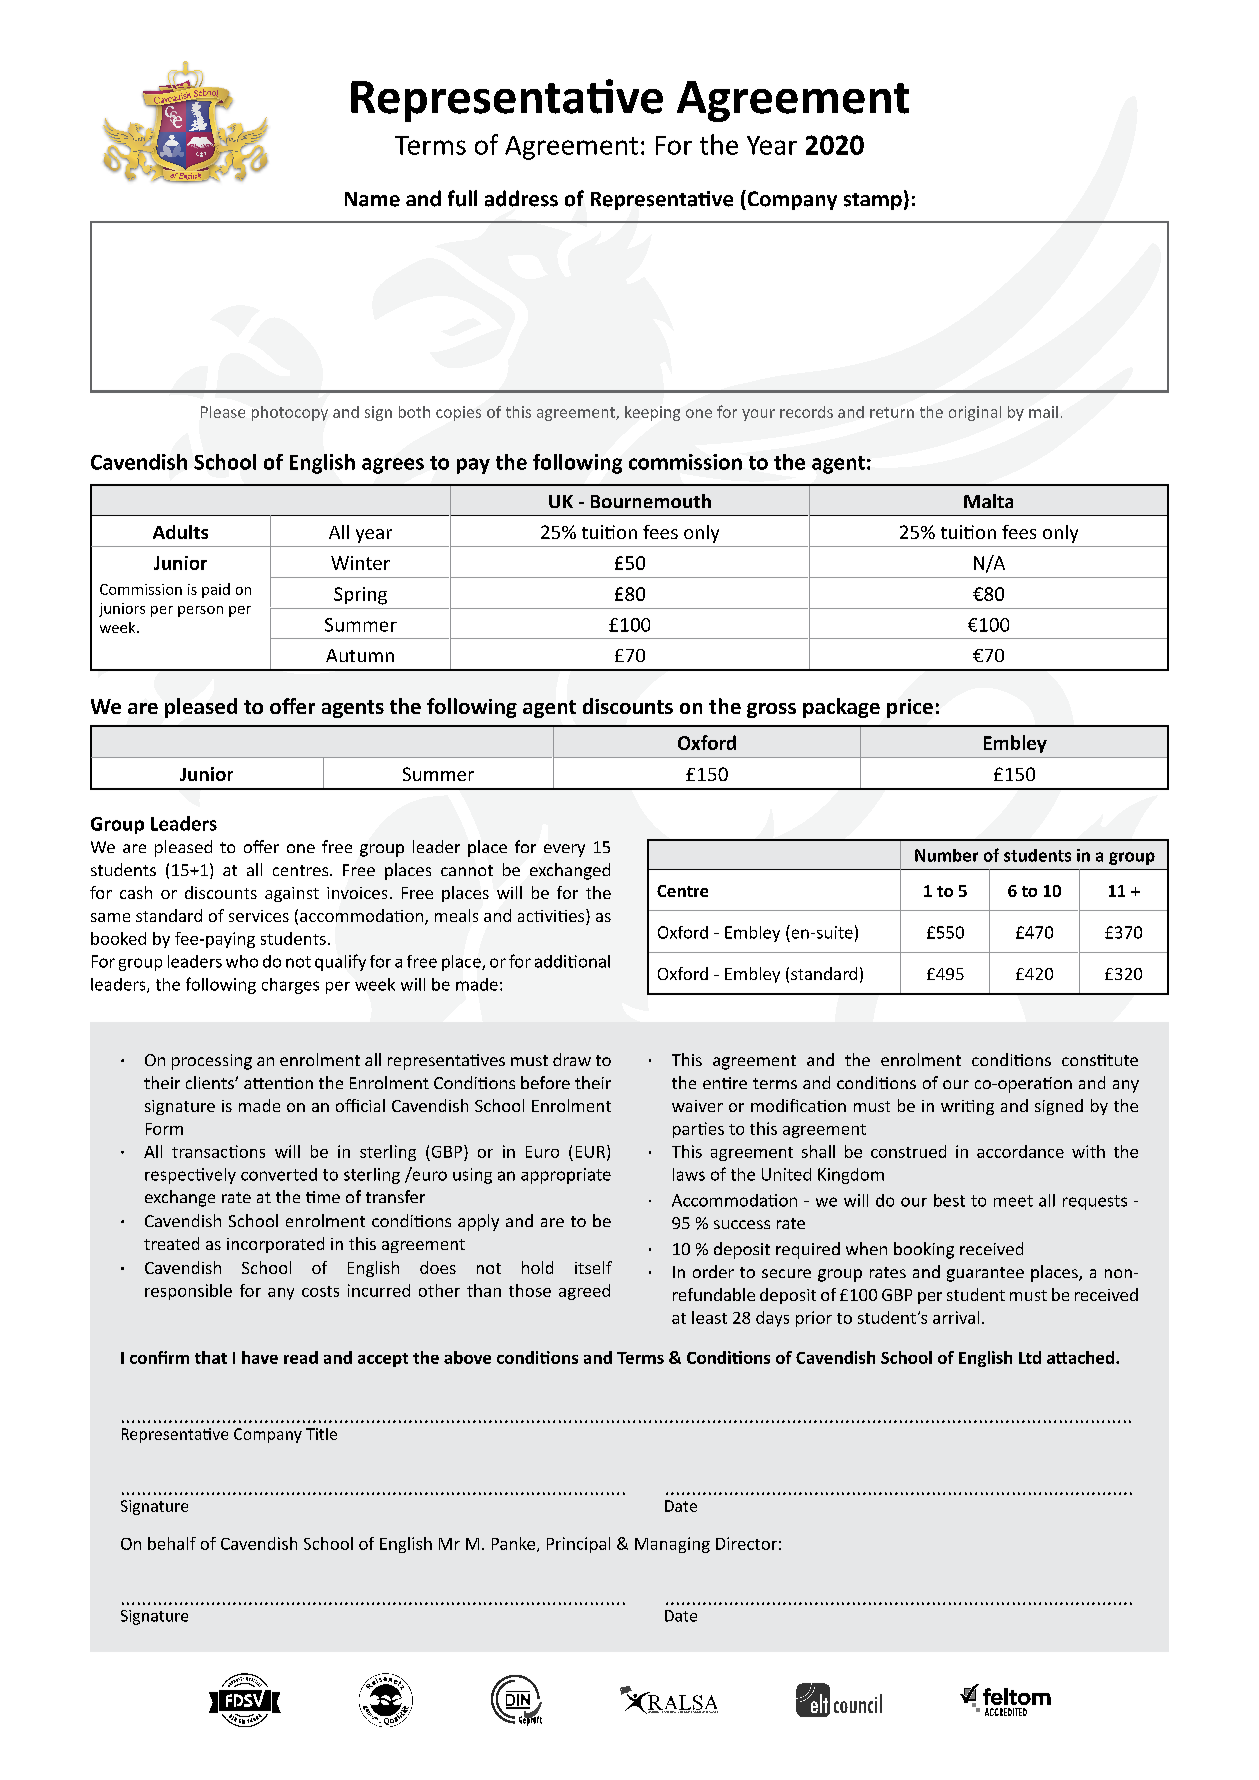  What do you see at coordinates (651, 501) in the page?
I see `Bournemouth` at bounding box center [651, 501].
